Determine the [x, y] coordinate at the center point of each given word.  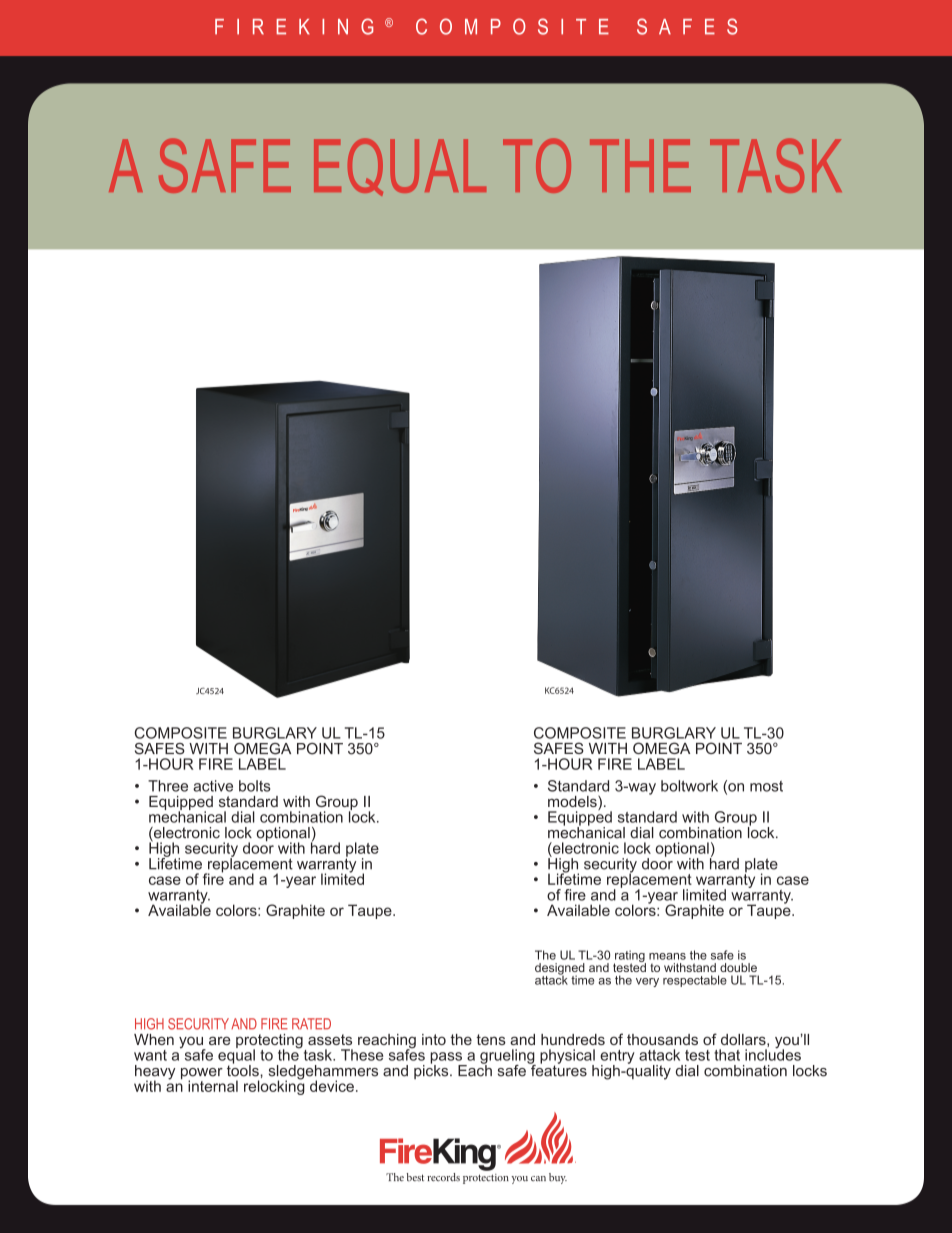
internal [213, 1086]
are [220, 1040]
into [434, 1039]
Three [168, 786]
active [213, 786]
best [415, 1177]
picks [432, 1071]
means [667, 956]
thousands [662, 1039]
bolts [255, 786]
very [647, 982]
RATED [311, 1024]
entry [617, 1058]
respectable [695, 981]
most [766, 786]
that [727, 1055]
